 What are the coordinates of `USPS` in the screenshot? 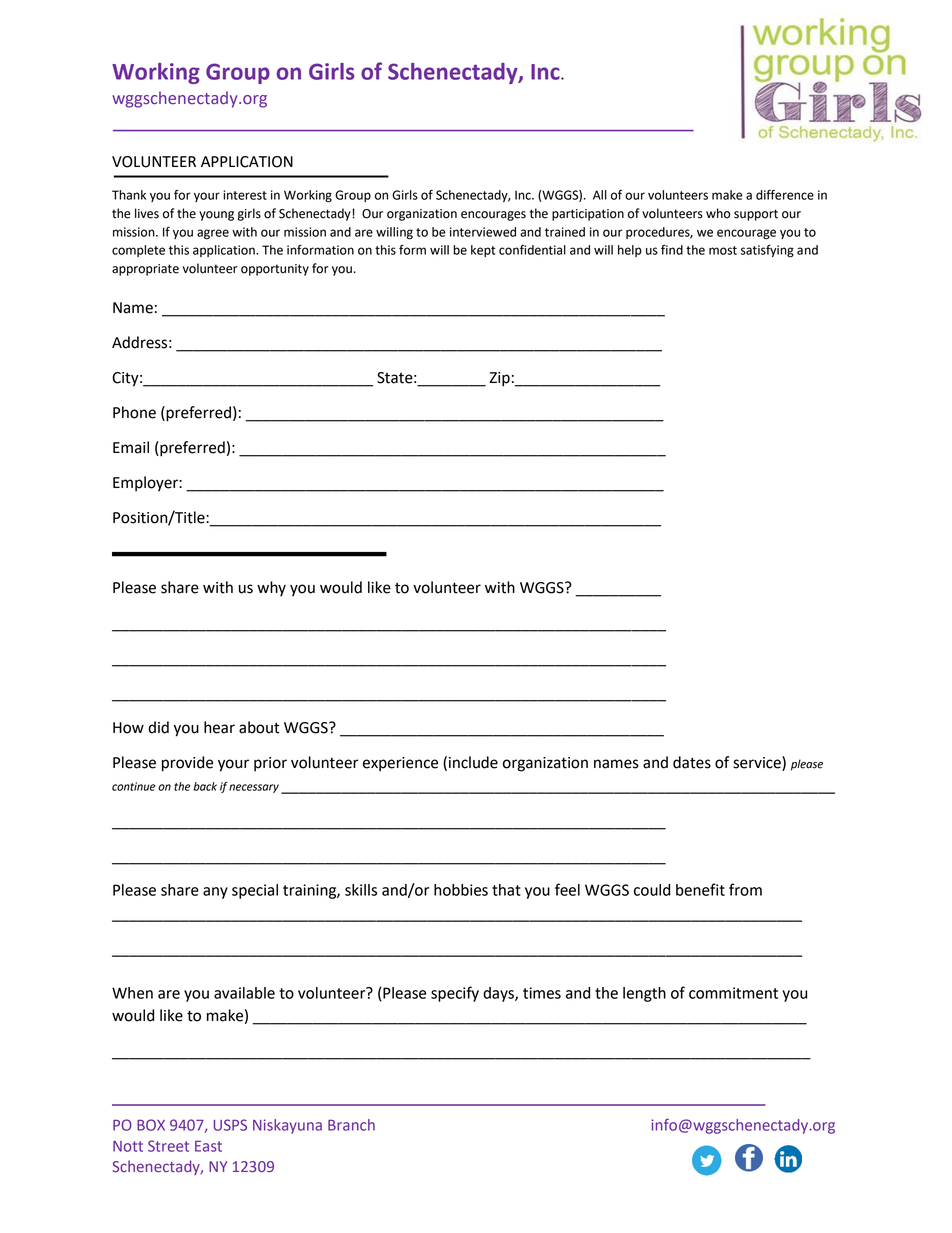 It's located at (230, 1125).
